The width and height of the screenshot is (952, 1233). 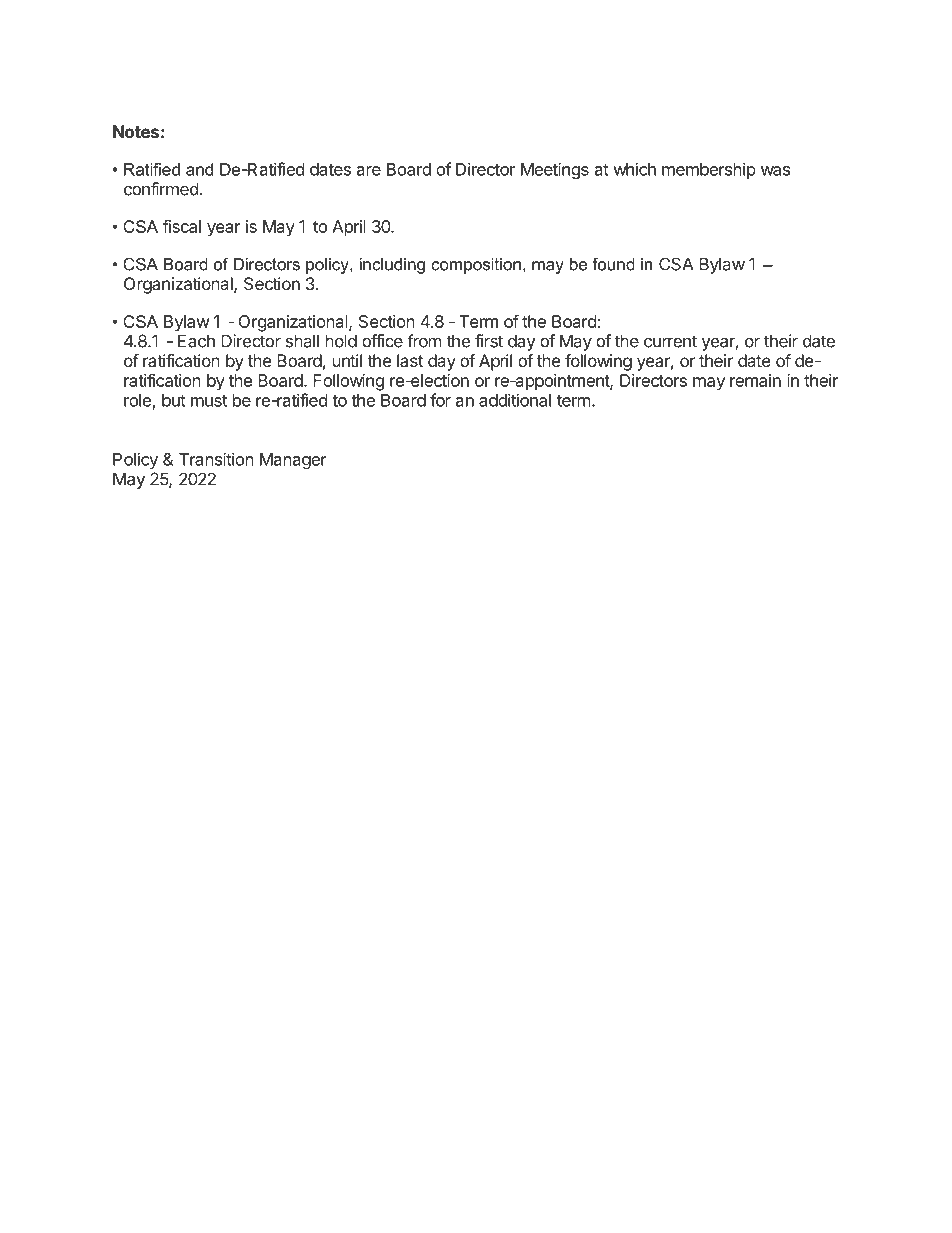 I want to click on current, so click(x=670, y=341).
